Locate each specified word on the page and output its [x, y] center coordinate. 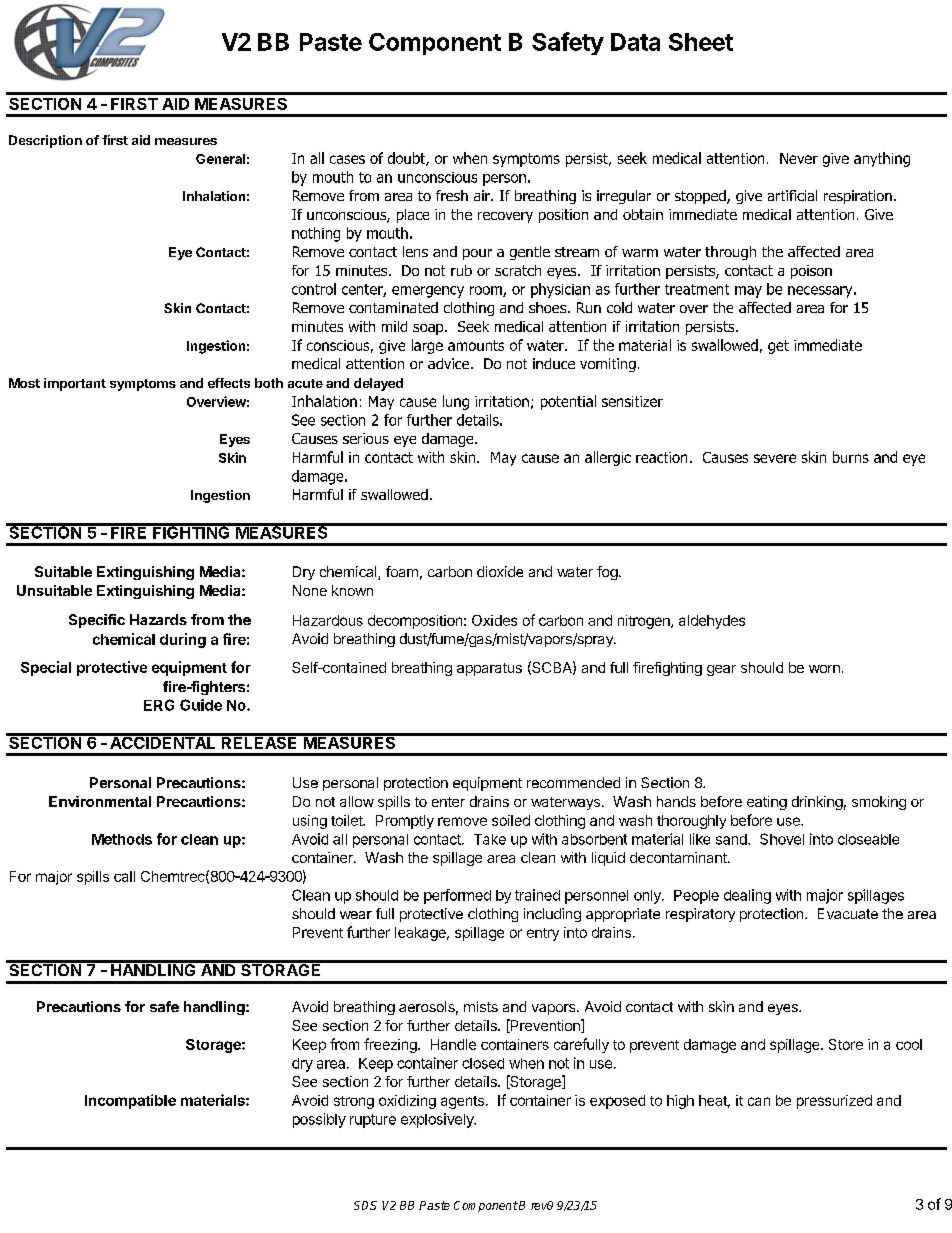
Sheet [701, 42]
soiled [511, 820]
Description [45, 141]
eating [767, 803]
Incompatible [130, 1101]
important [75, 384]
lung [456, 402]
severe [775, 458]
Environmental [100, 801]
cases [347, 159]
